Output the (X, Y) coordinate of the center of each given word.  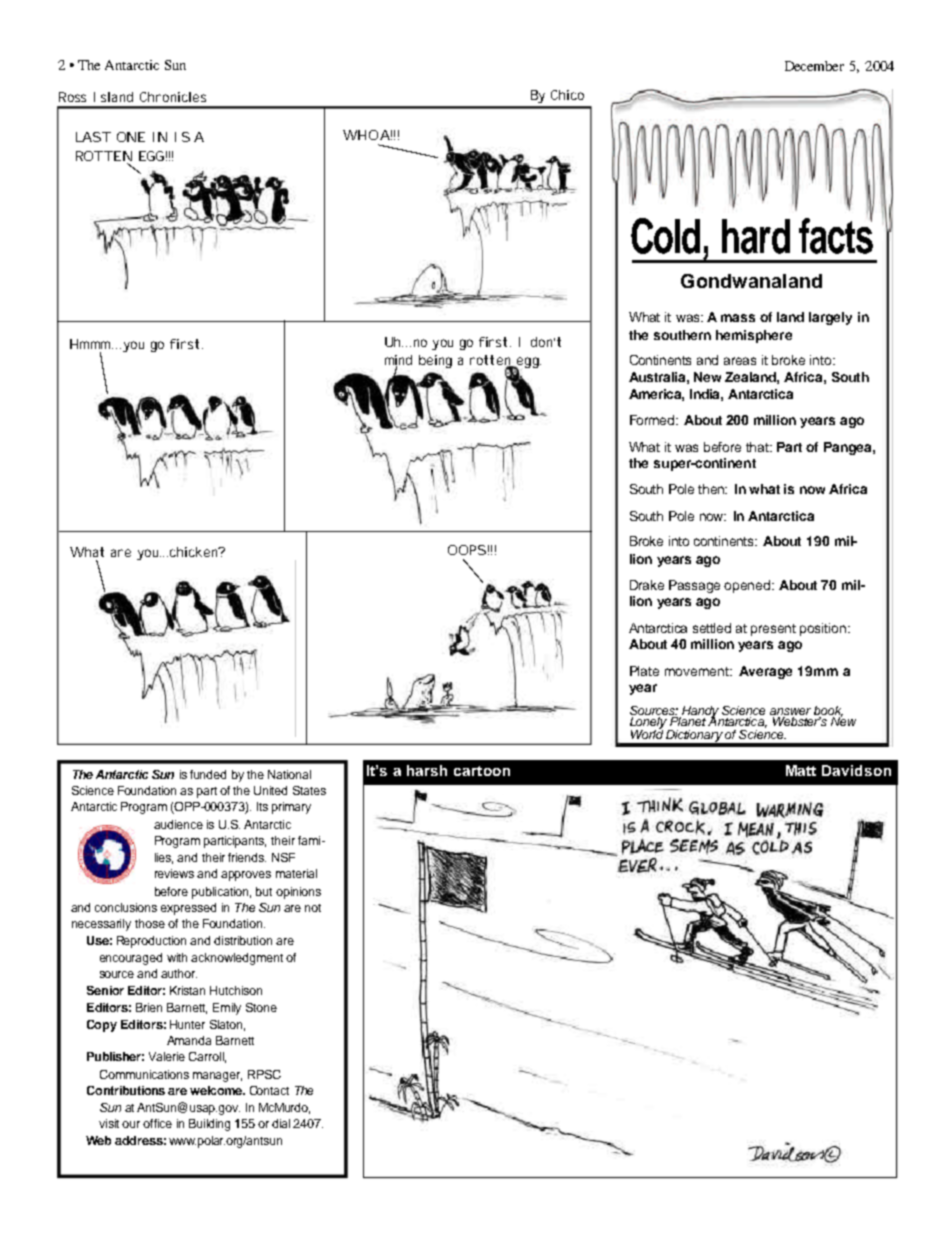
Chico (567, 95)
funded (208, 774)
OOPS (467, 550)
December (814, 66)
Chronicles (173, 97)
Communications (144, 1074)
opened (748, 586)
